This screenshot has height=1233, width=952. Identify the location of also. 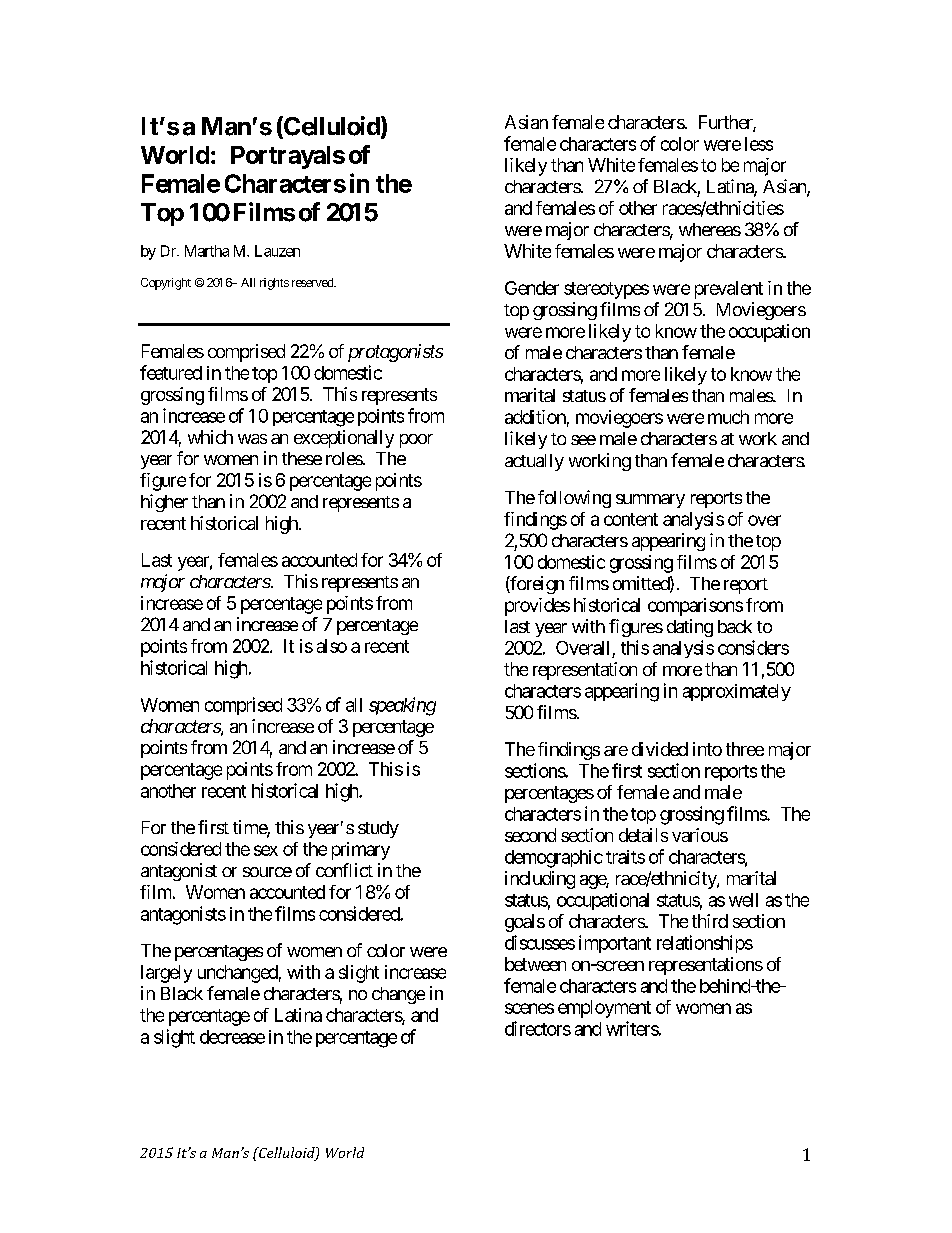
(332, 646).
